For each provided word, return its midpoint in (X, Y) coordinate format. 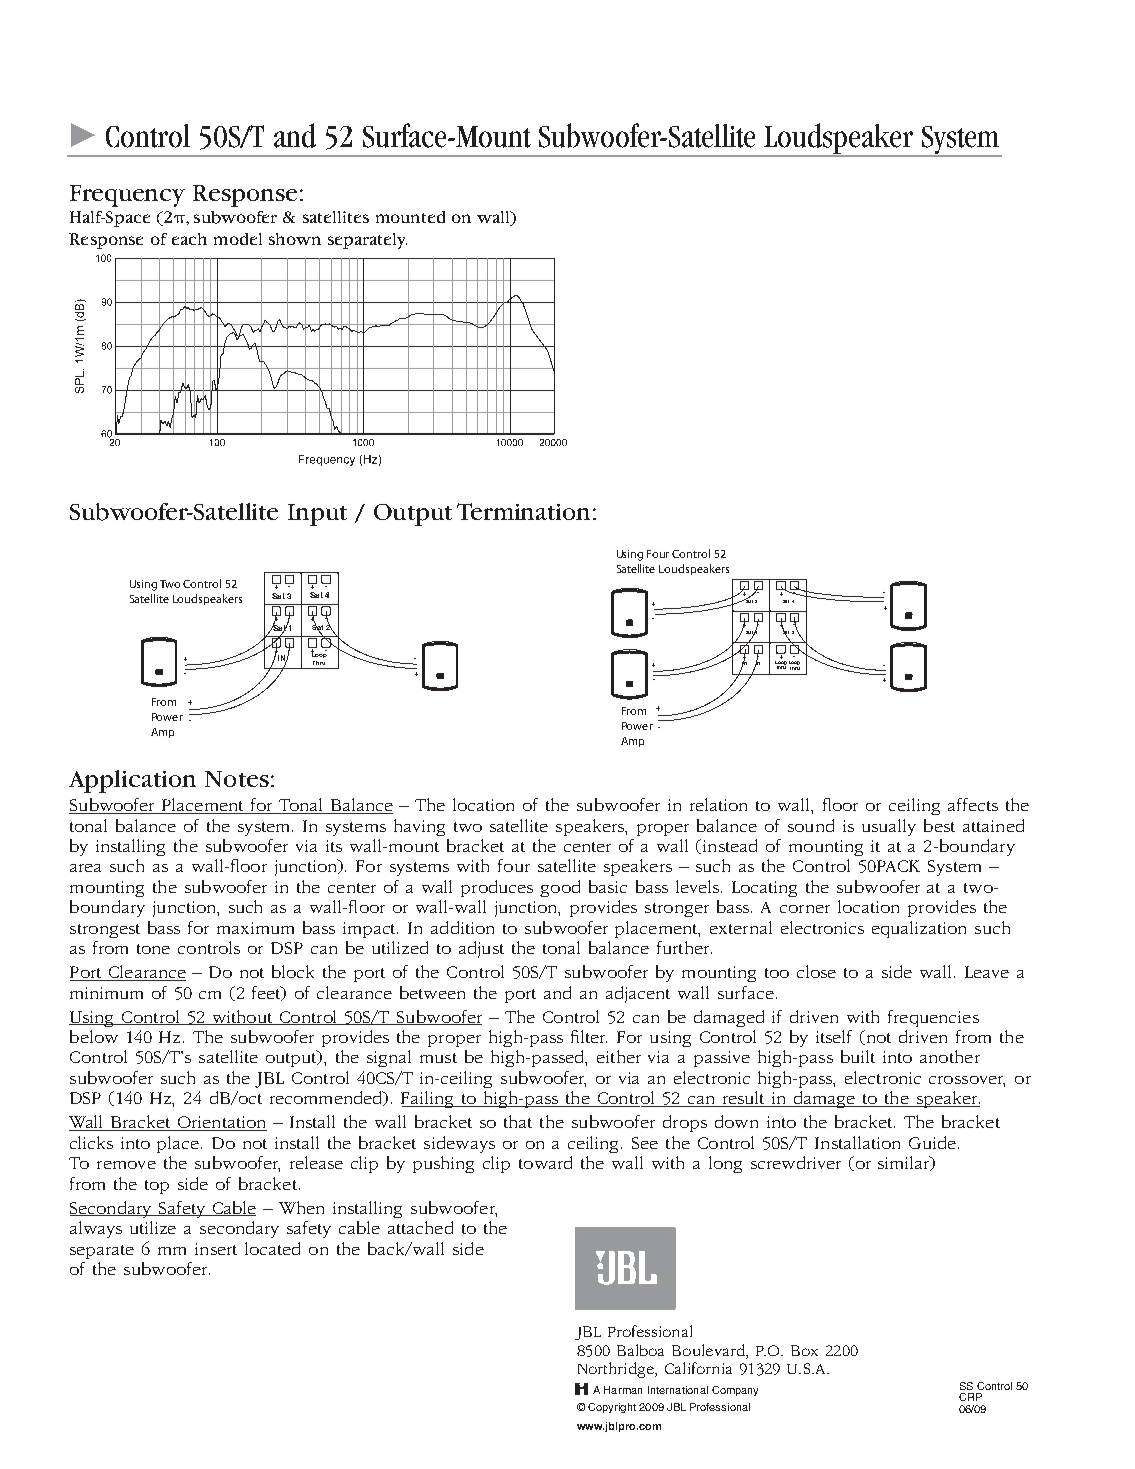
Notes (237, 779)
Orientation (221, 1123)
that (518, 1121)
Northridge (617, 1370)
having (419, 827)
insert (216, 1249)
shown (295, 239)
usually (889, 827)
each (189, 239)
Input (317, 515)
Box (804, 1350)
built (858, 1056)
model (238, 239)
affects (973, 804)
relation (718, 804)
